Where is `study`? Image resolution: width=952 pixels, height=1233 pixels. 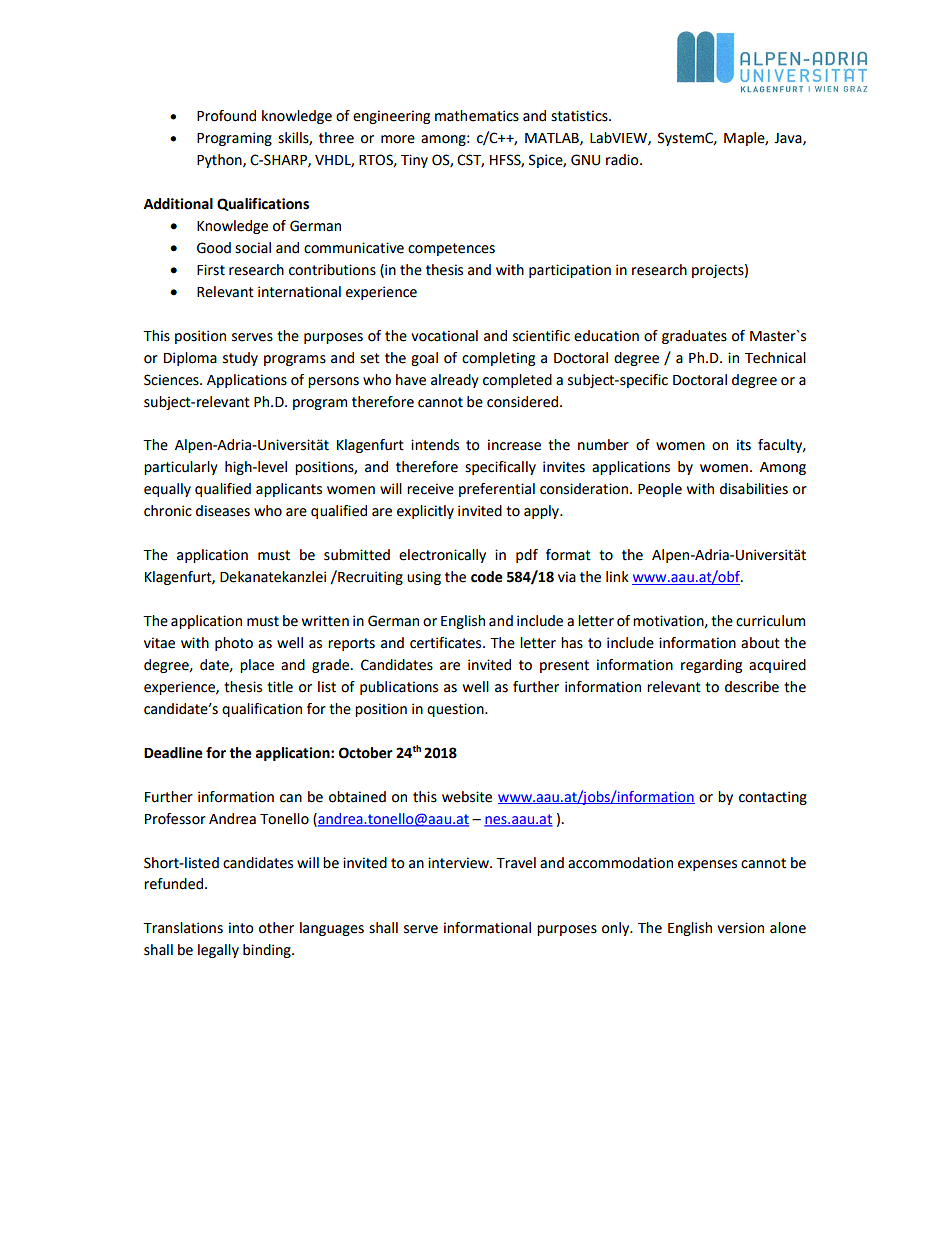
study is located at coordinates (240, 359).
